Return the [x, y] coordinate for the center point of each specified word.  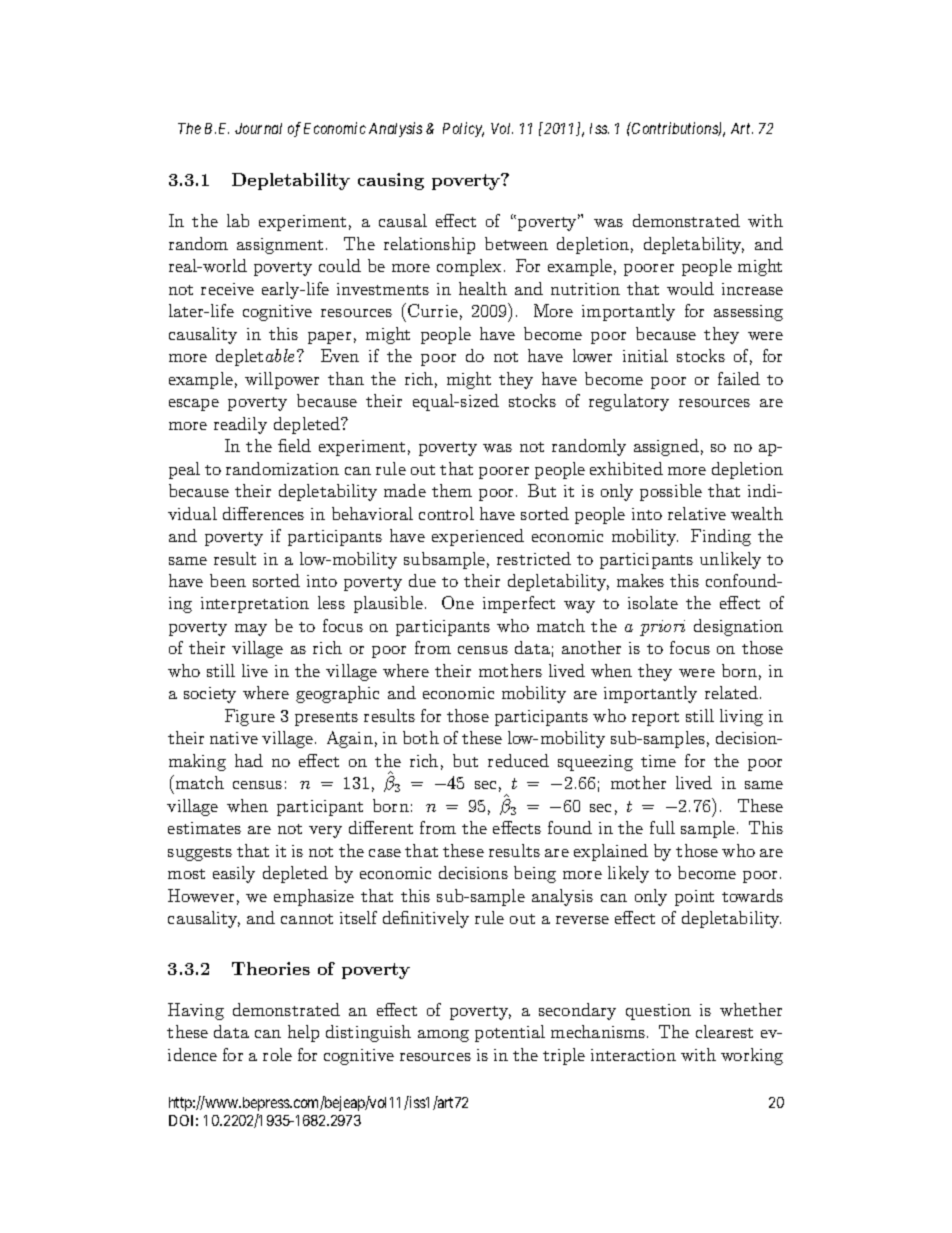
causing [391, 181]
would [690, 288]
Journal [258, 128]
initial [645, 355]
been [228, 580]
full [662, 827]
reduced [518, 760]
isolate [653, 602]
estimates [204, 828]
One [458, 602]
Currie [433, 310]
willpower [282, 380]
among [443, 1036]
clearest [724, 1031]
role [277, 1054]
